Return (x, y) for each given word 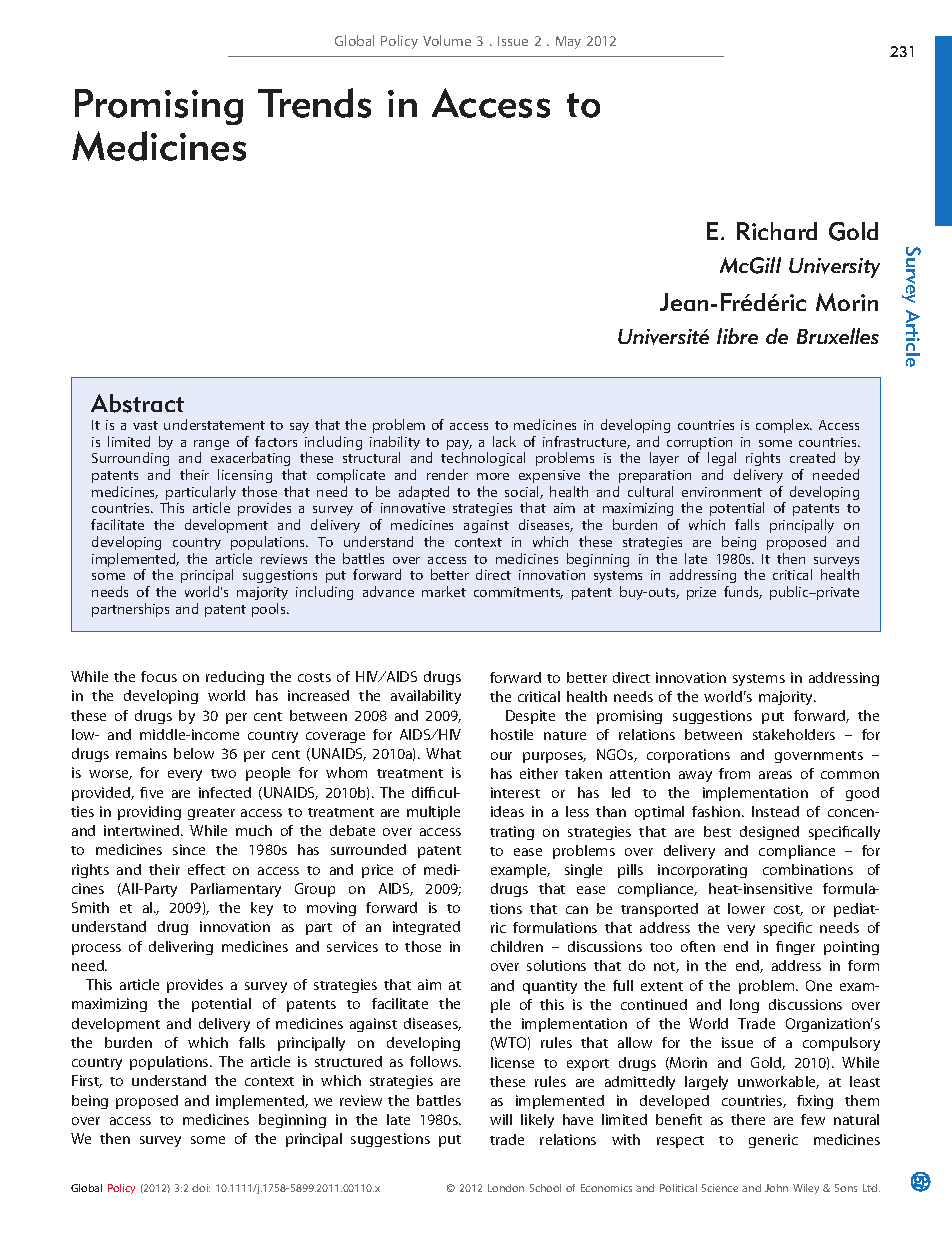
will (501, 1119)
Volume (447, 40)
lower (746, 908)
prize (701, 593)
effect (206, 869)
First (87, 1081)
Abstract (137, 403)
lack (504, 441)
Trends (314, 103)
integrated (426, 928)
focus (159, 676)
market (444, 591)
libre (737, 336)
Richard (777, 231)
